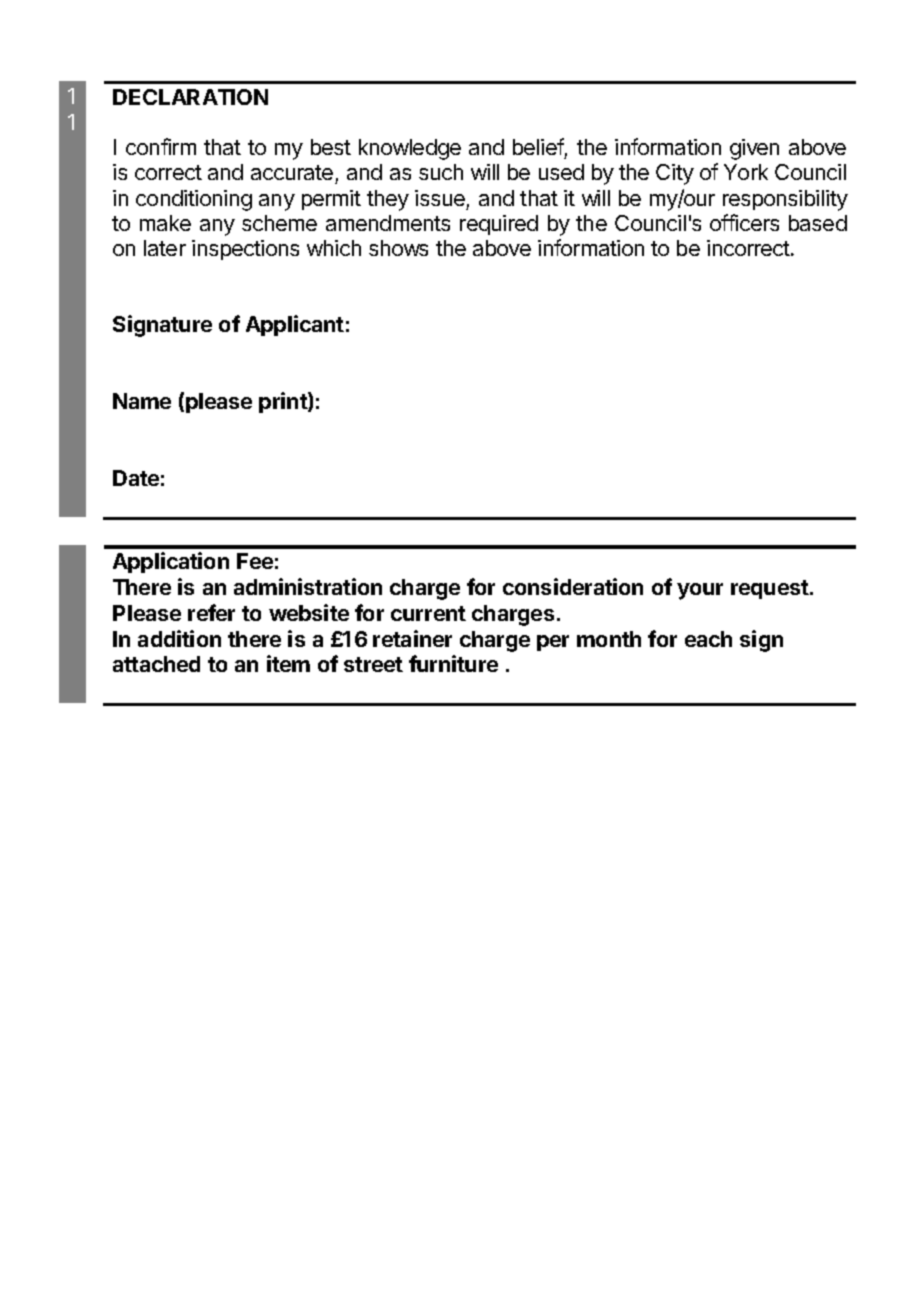  Describe the element at coordinates (245, 250) in the screenshot. I see `inspections` at that location.
